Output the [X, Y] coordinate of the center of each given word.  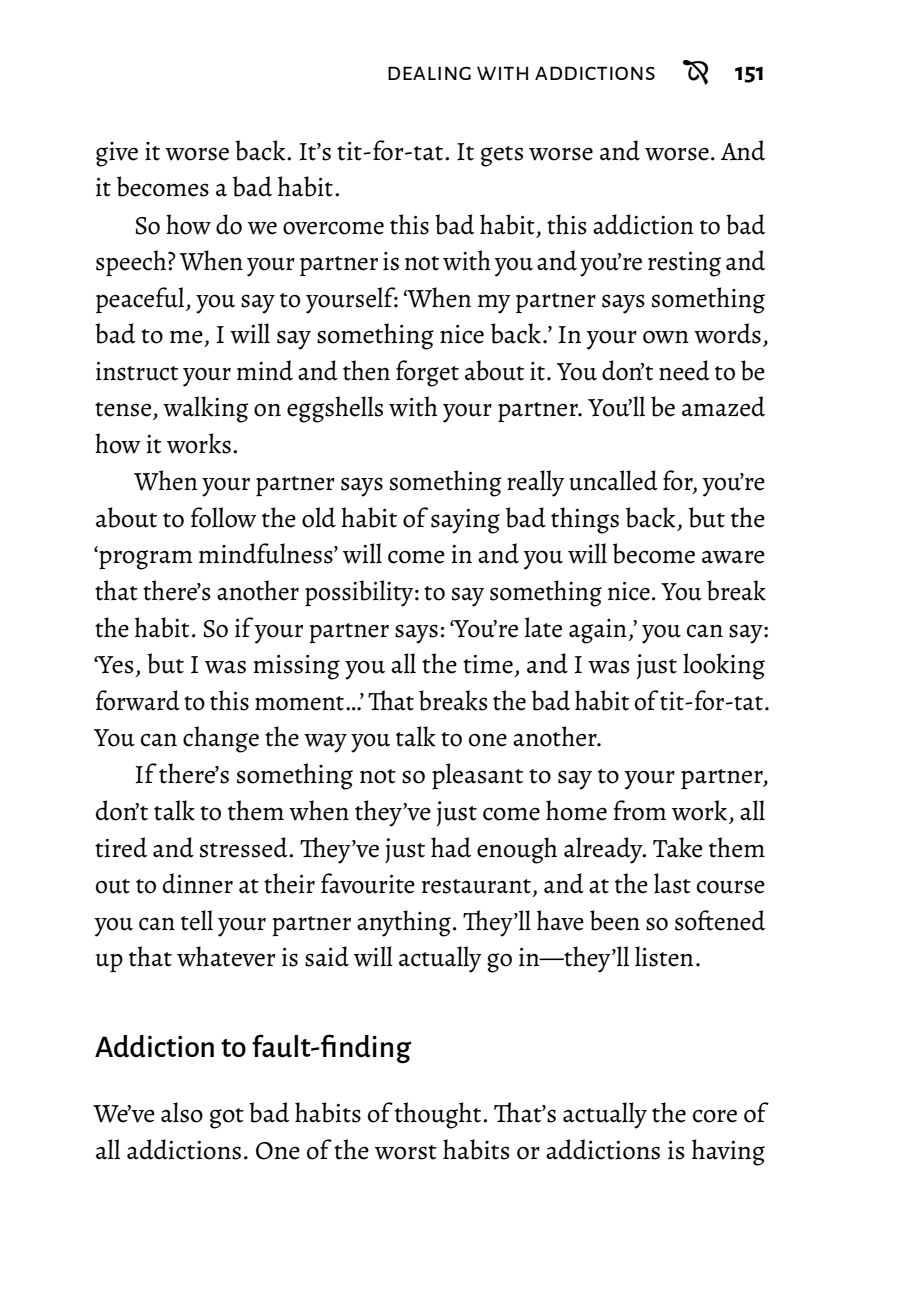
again [599, 631]
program [145, 560]
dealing [429, 73]
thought [439, 1115]
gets [502, 156]
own [666, 337]
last [672, 883]
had [451, 847]
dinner [198, 883]
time [488, 664]
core [715, 1116]
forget [427, 373]
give [117, 154]
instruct [137, 371]
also [182, 1112]
